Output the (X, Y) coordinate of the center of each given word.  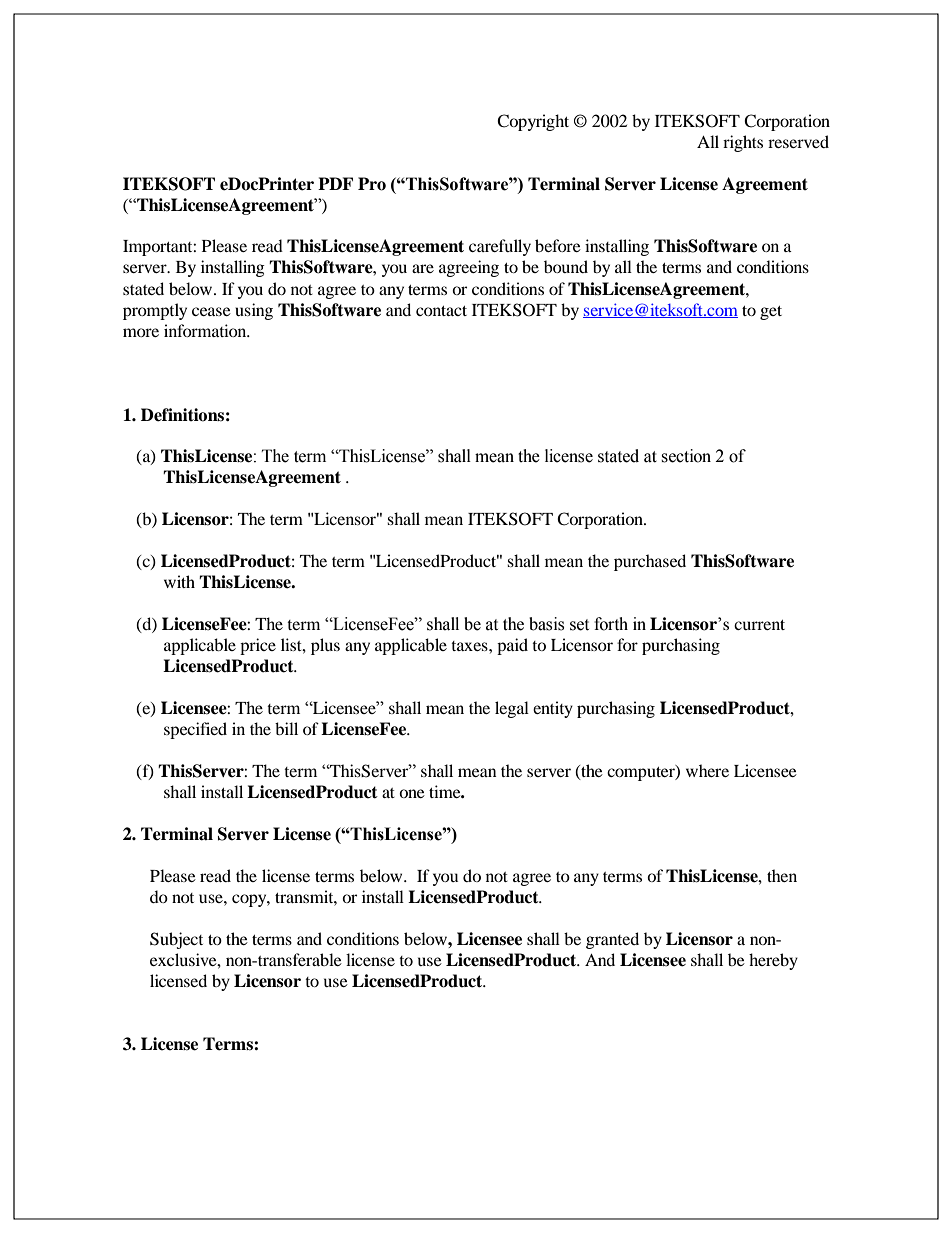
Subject (176, 940)
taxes (470, 646)
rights (743, 143)
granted (612, 940)
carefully (500, 247)
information (206, 330)
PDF (335, 183)
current (759, 625)
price (258, 646)
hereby (773, 961)
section (686, 456)
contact (441, 311)
